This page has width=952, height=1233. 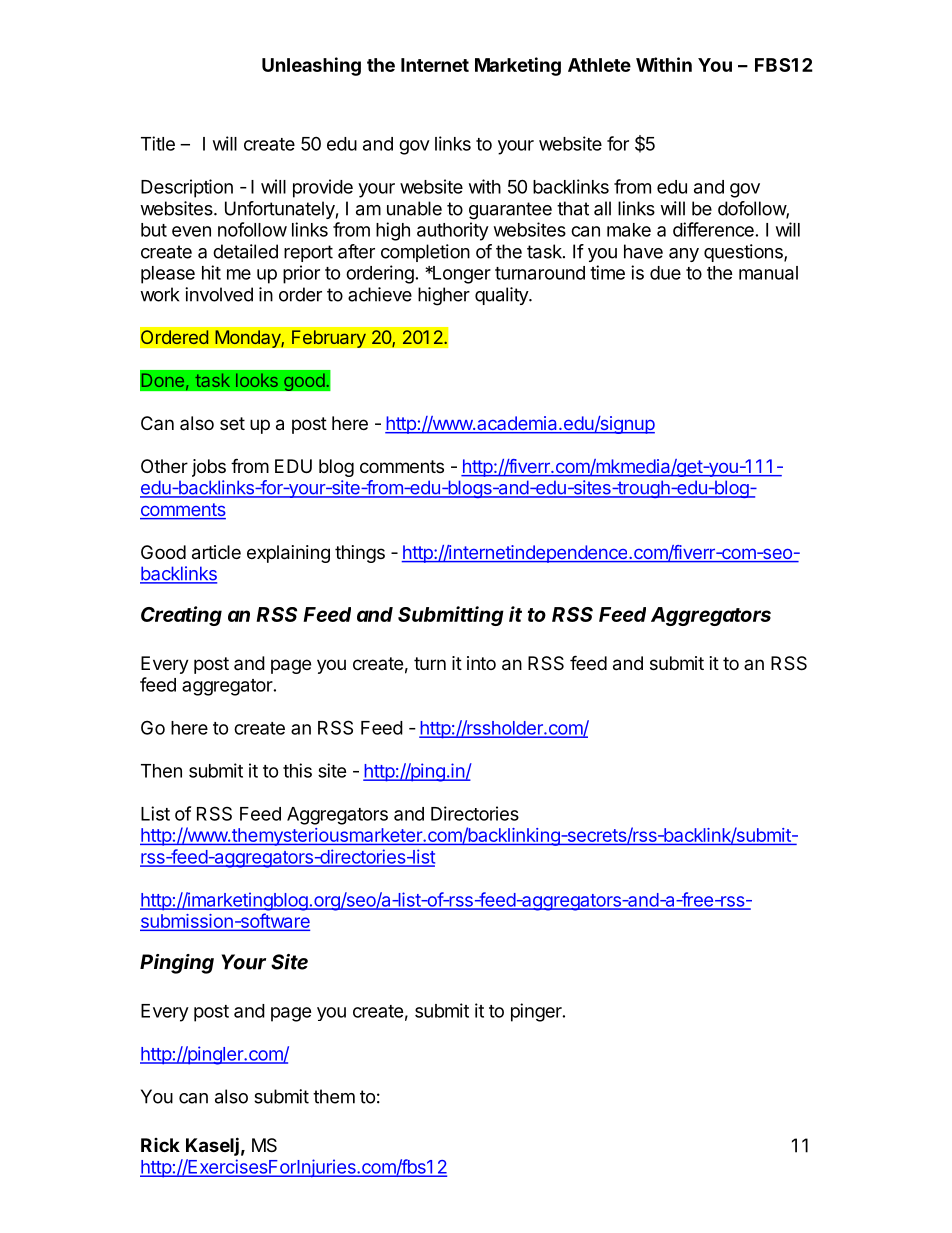 I want to click on Then, so click(x=161, y=771).
